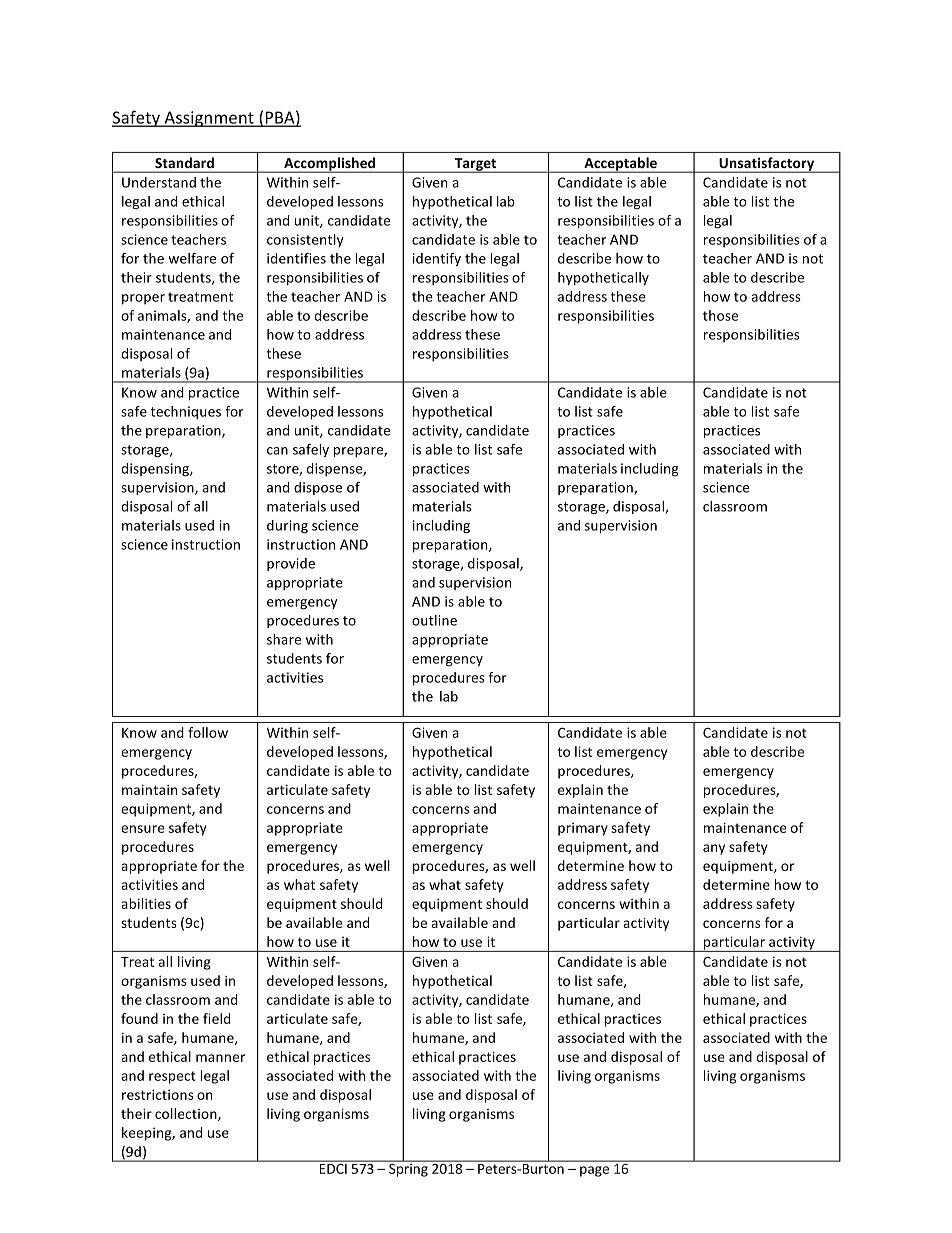 The image size is (952, 1233). What do you see at coordinates (714, 849) in the screenshot?
I see `any` at bounding box center [714, 849].
